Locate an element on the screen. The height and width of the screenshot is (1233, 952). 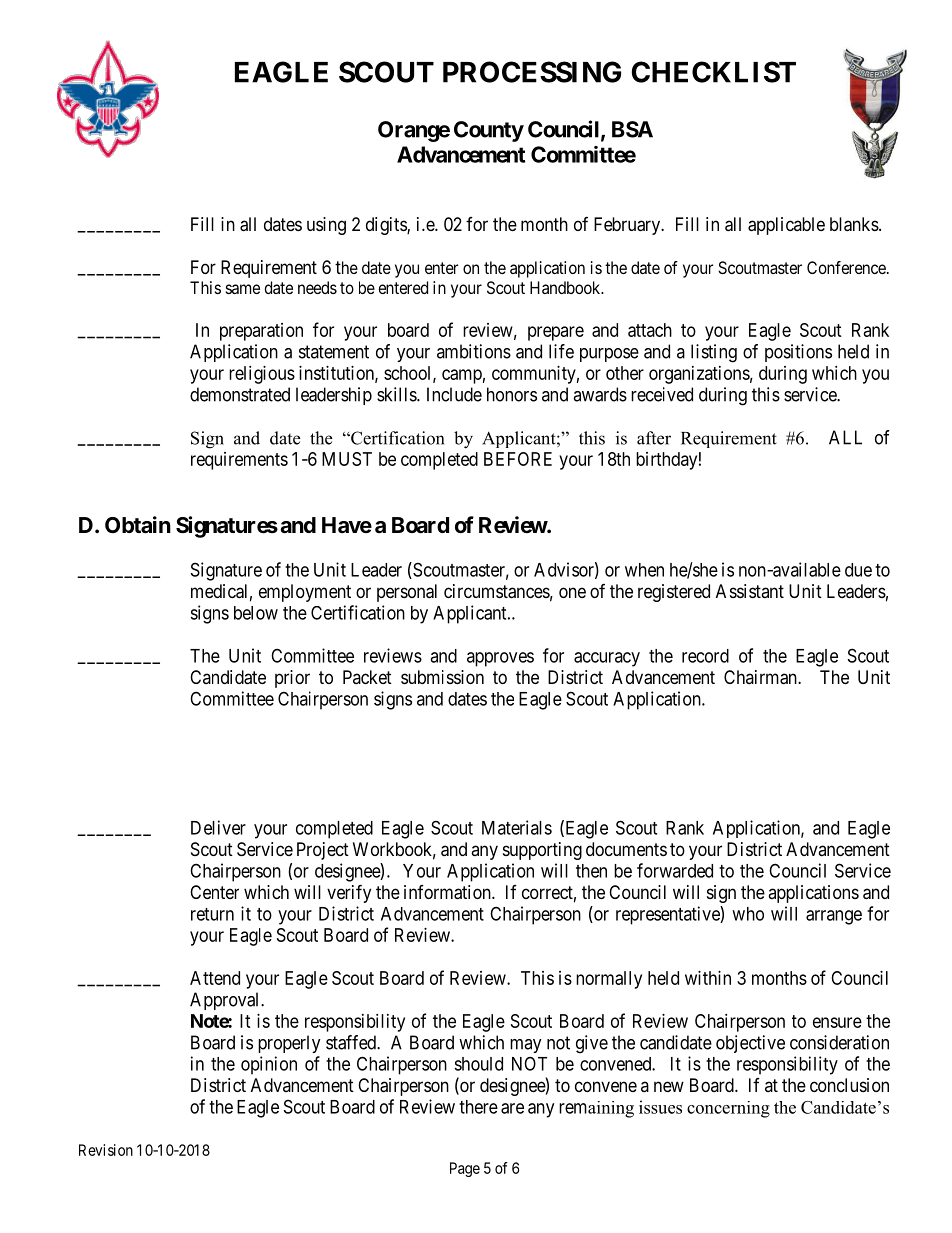
demonstrated is located at coordinates (240, 394).
